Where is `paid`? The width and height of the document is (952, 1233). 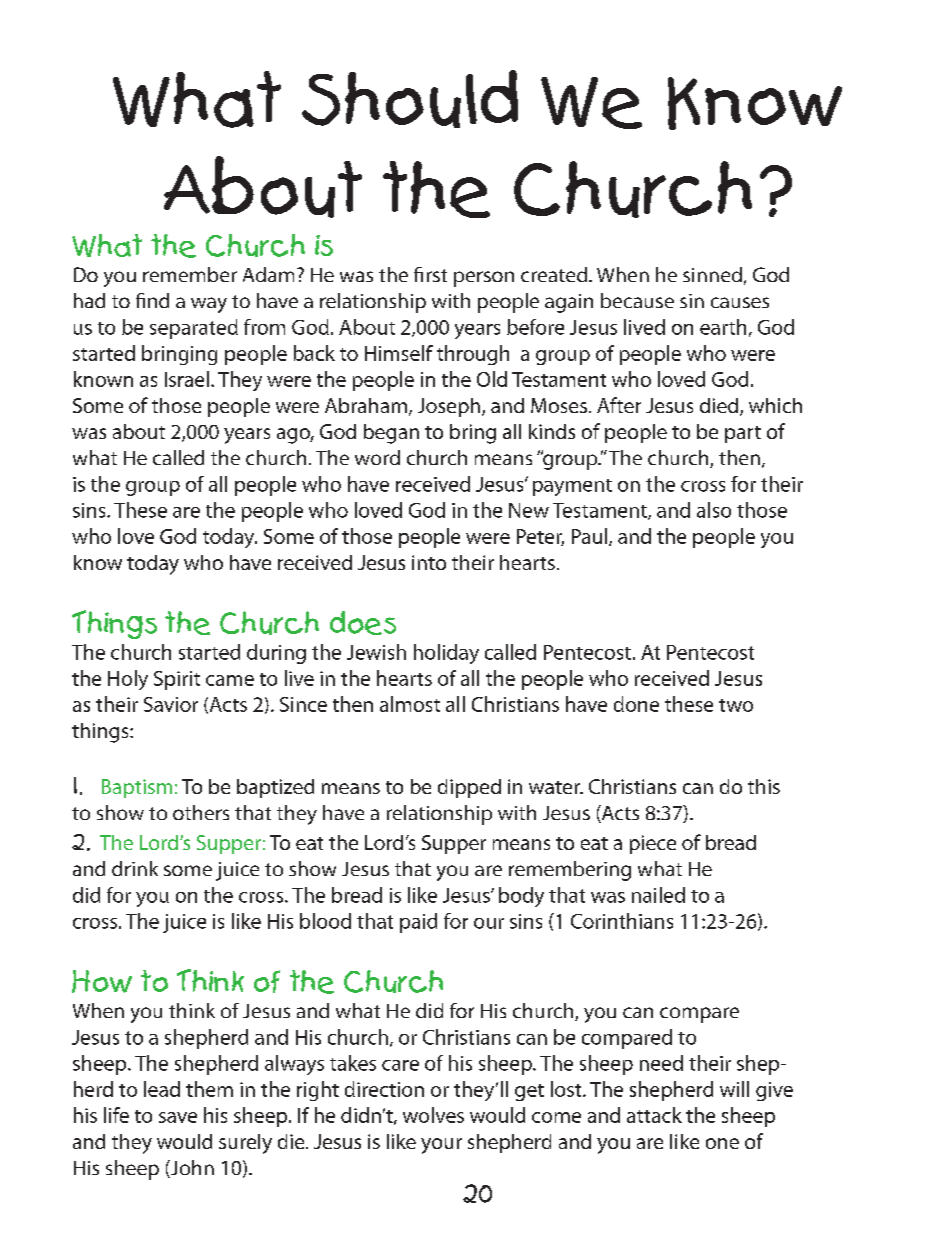 paid is located at coordinates (418, 923).
